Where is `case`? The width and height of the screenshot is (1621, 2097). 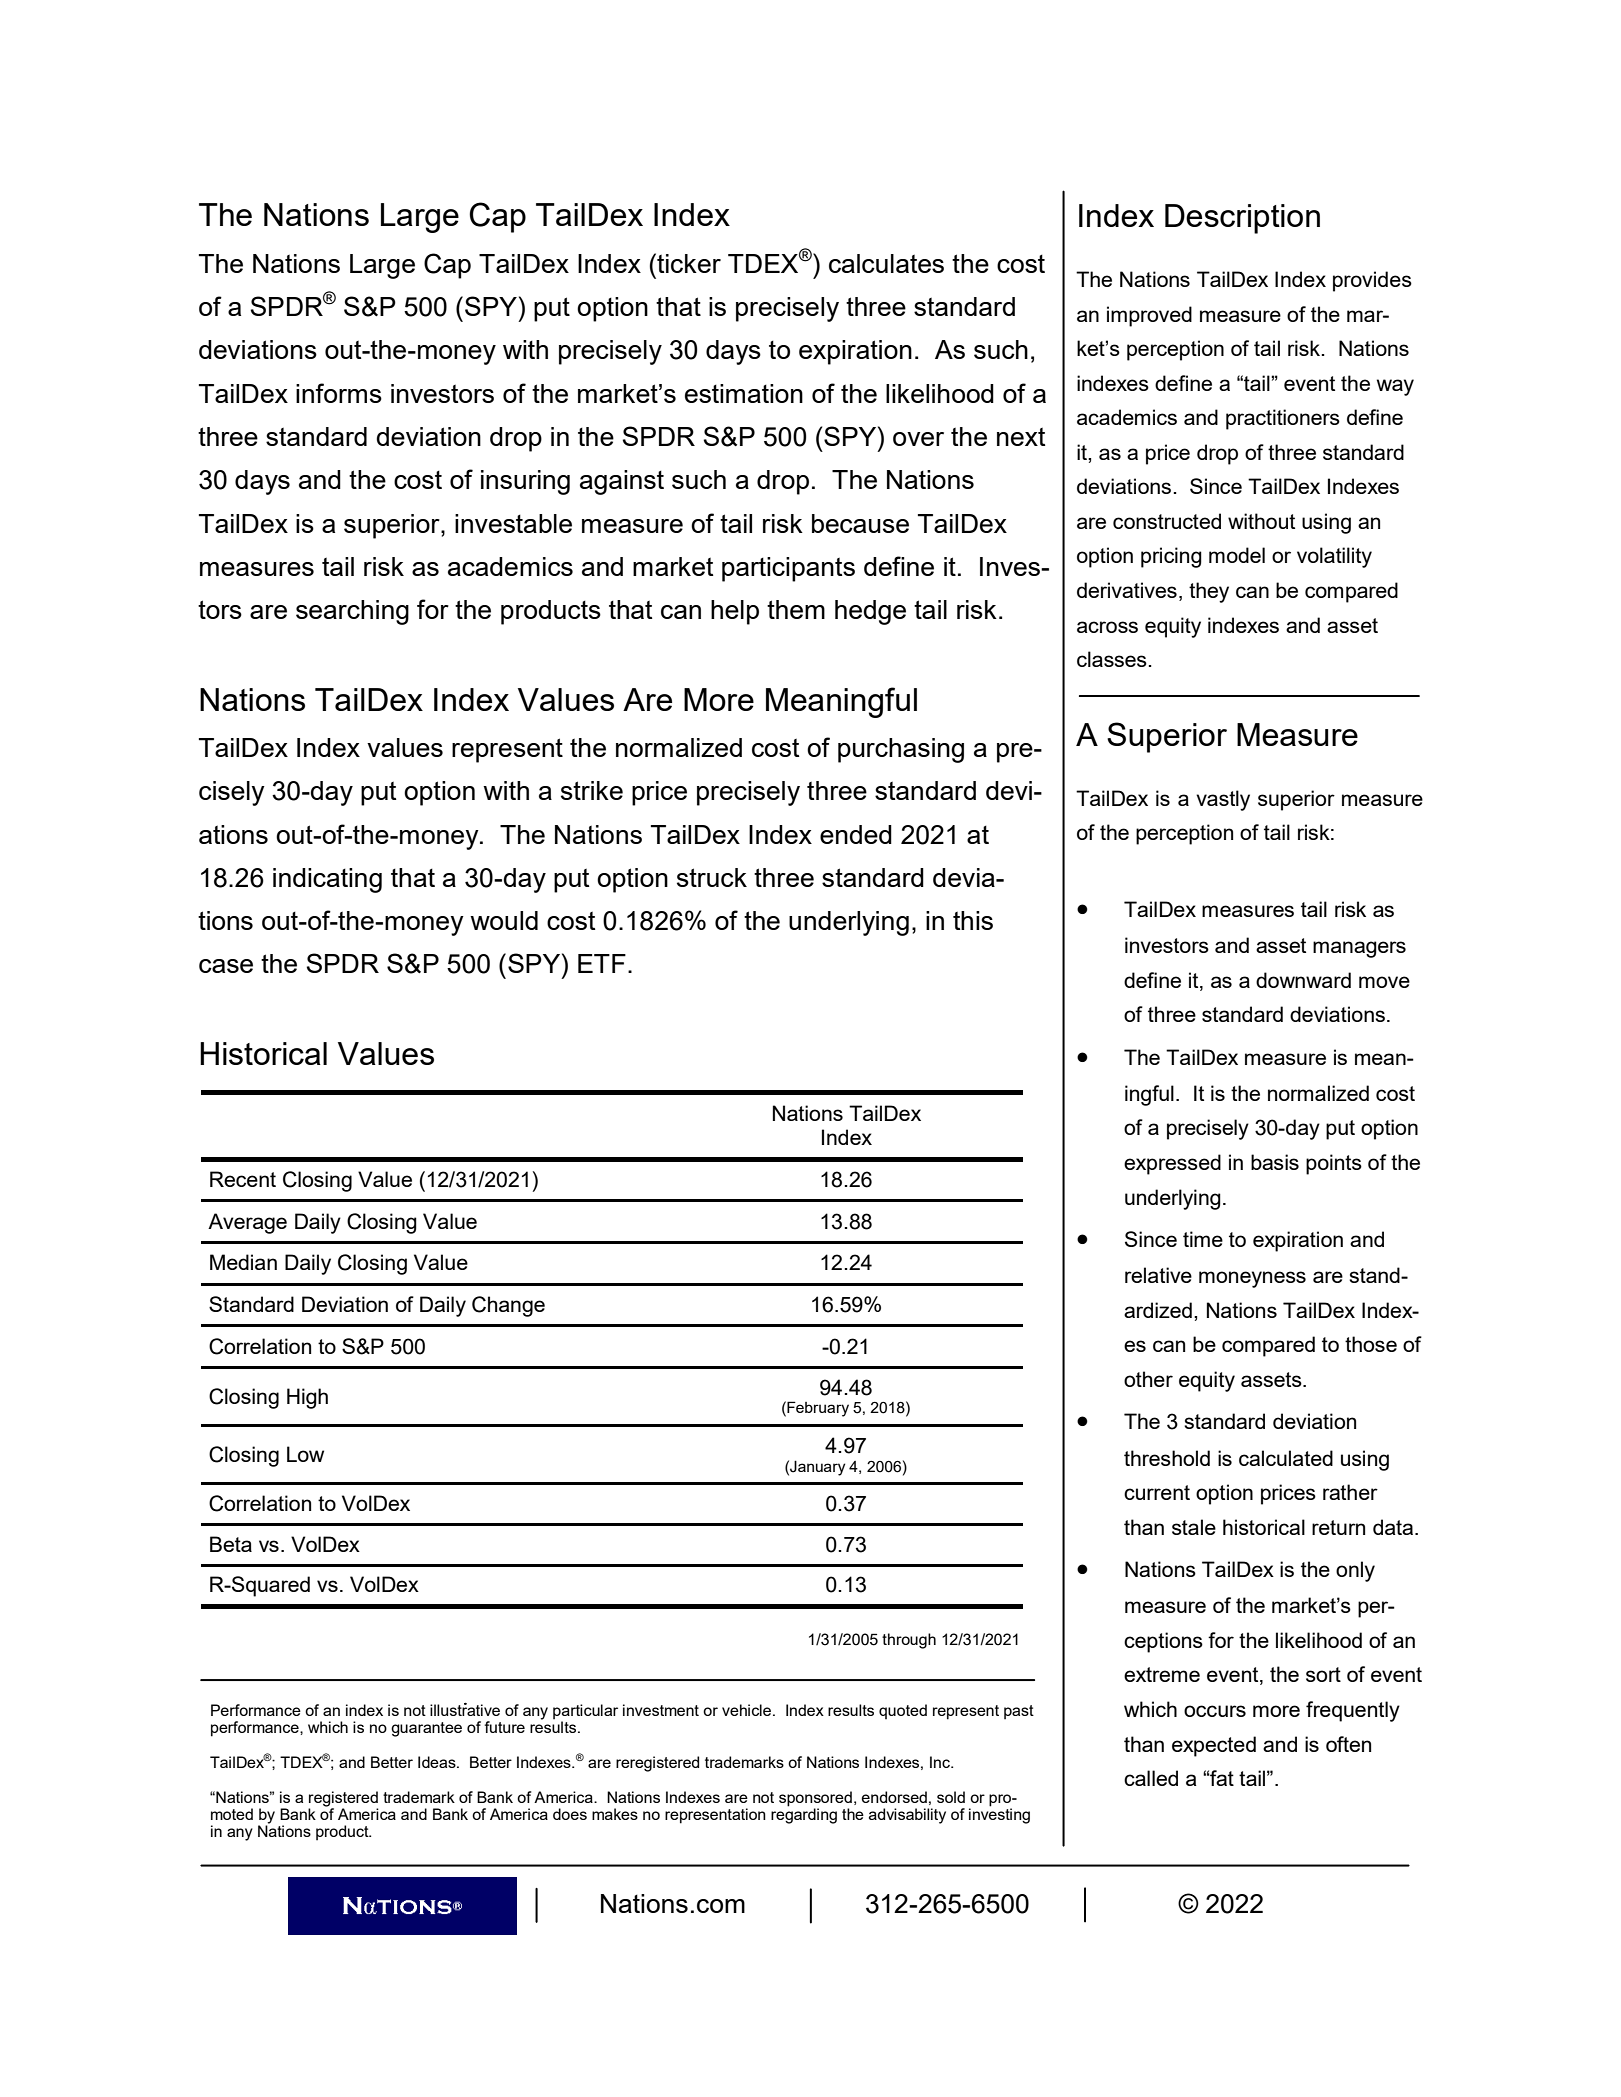 case is located at coordinates (226, 966).
